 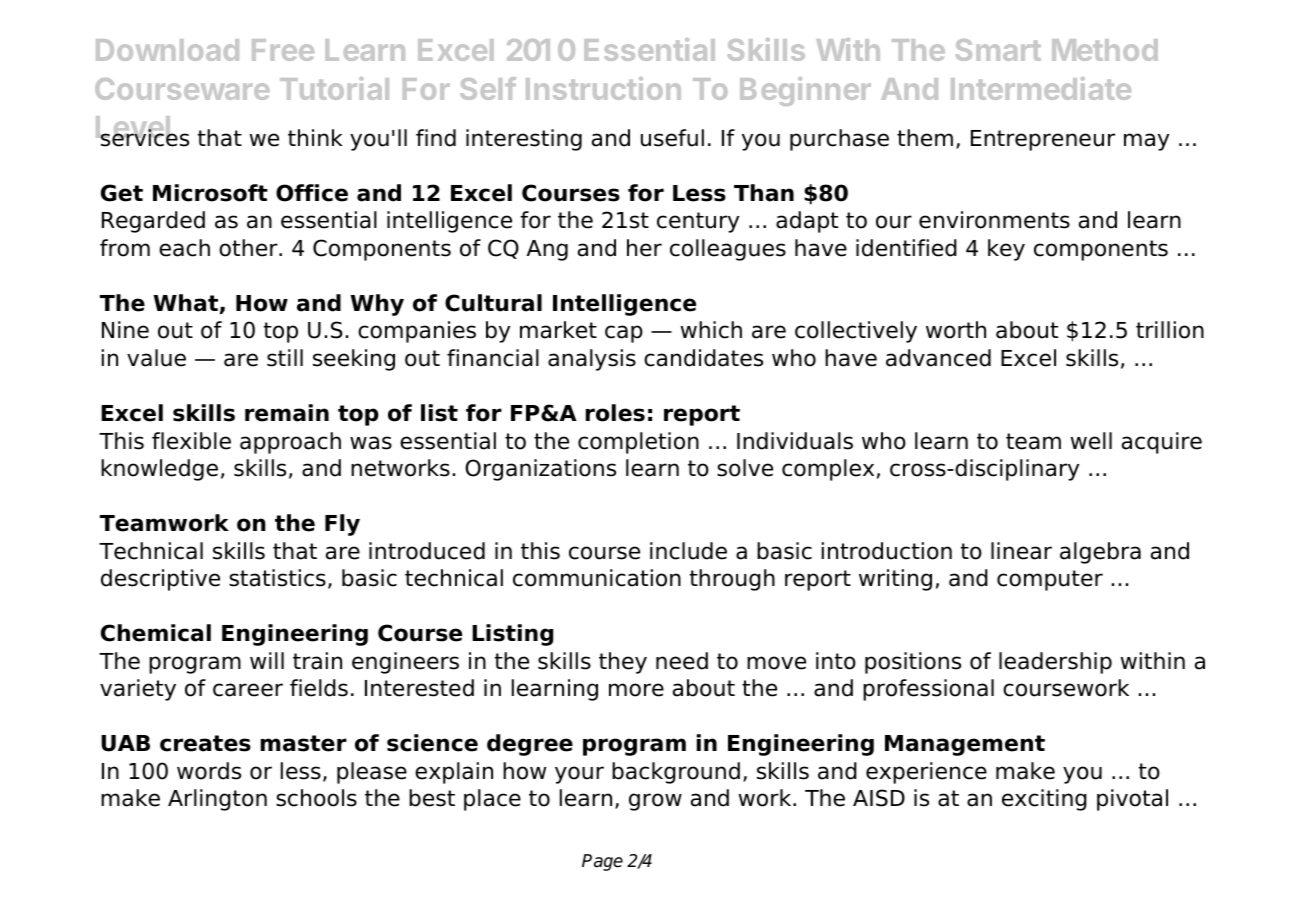 I want to click on Page, so click(x=602, y=862).
